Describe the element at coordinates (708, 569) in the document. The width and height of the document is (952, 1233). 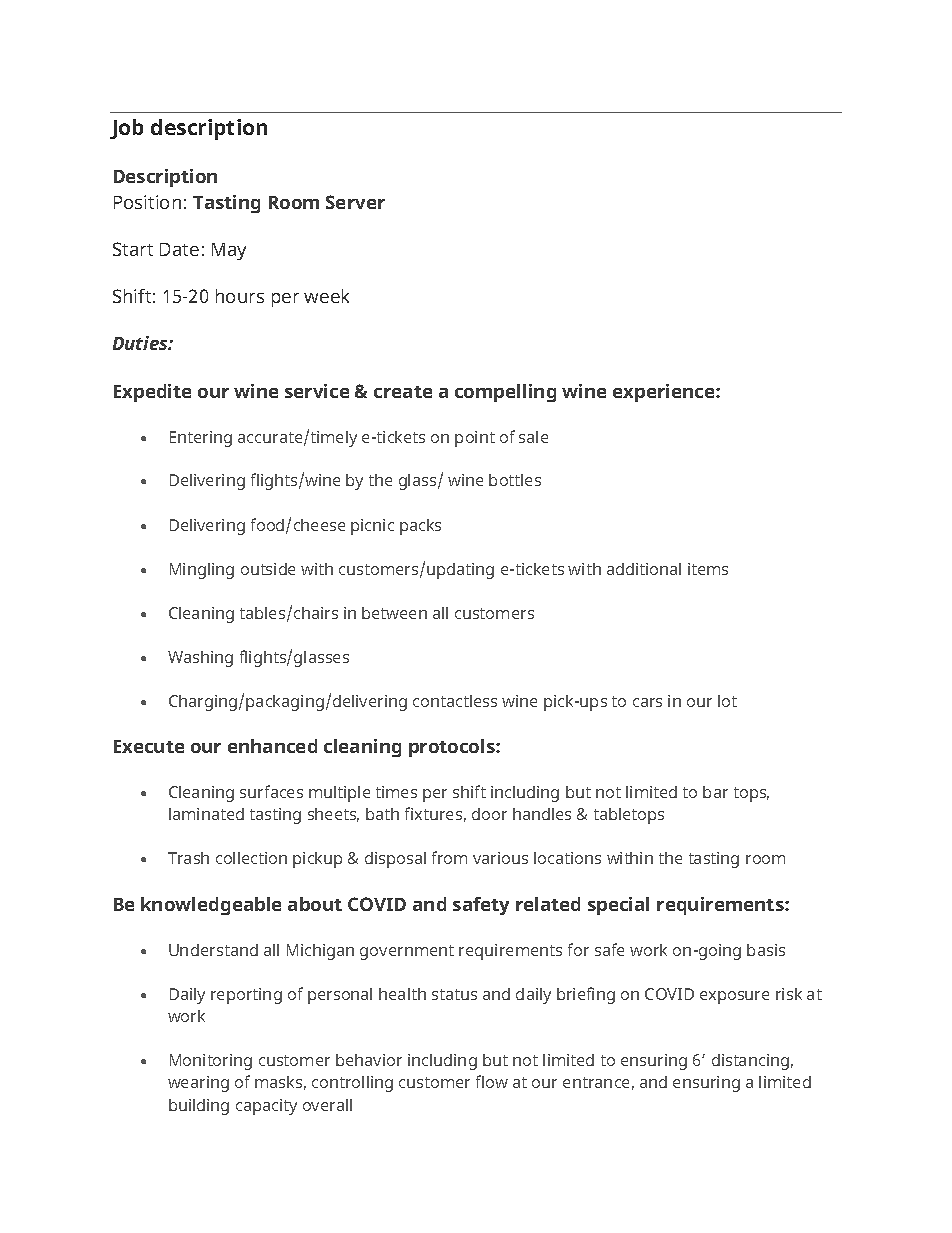
I see `items` at that location.
